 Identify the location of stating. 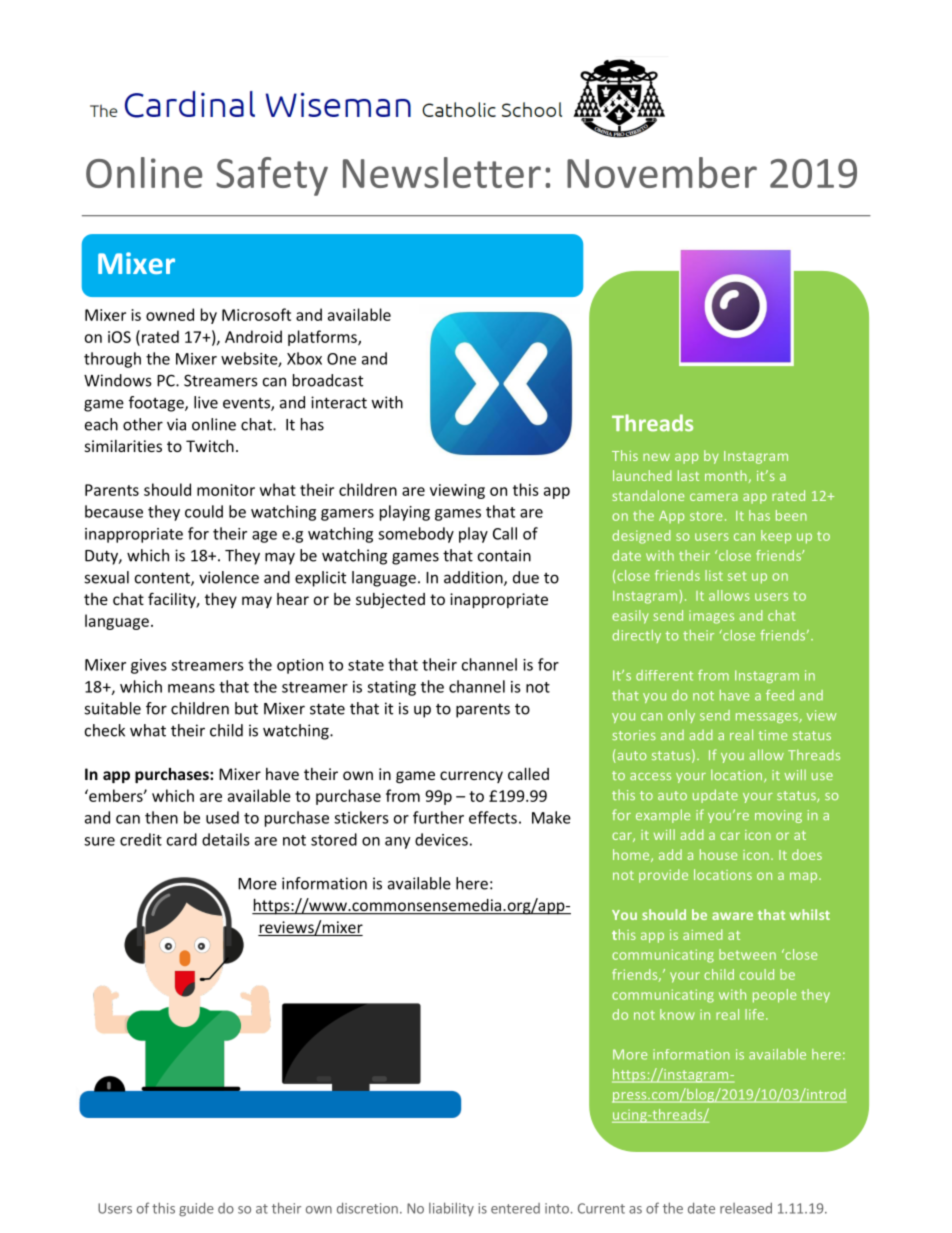
(391, 688).
